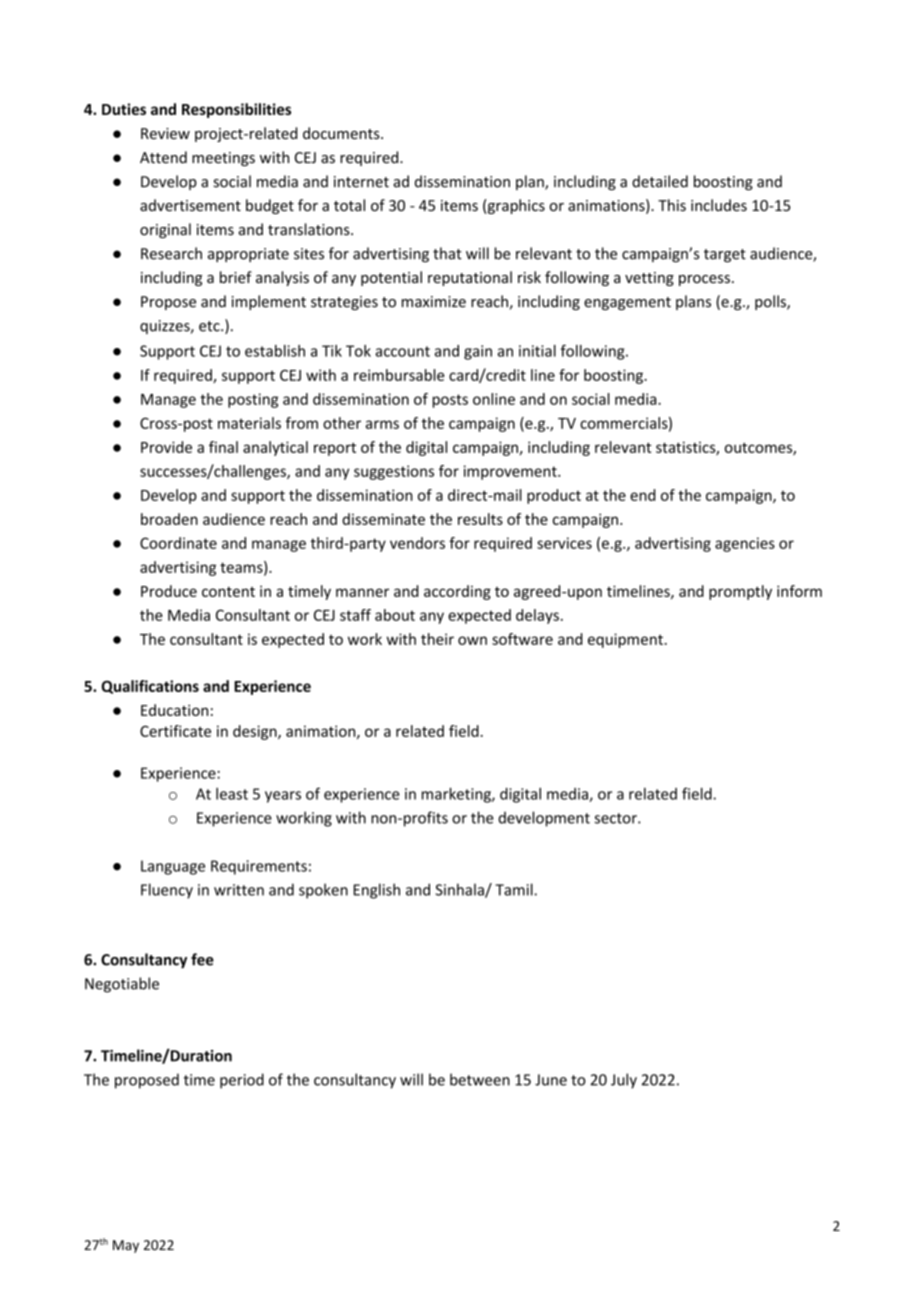 The width and height of the image is (924, 1309). Describe the element at coordinates (126, 1246) in the image. I see `May` at that location.
